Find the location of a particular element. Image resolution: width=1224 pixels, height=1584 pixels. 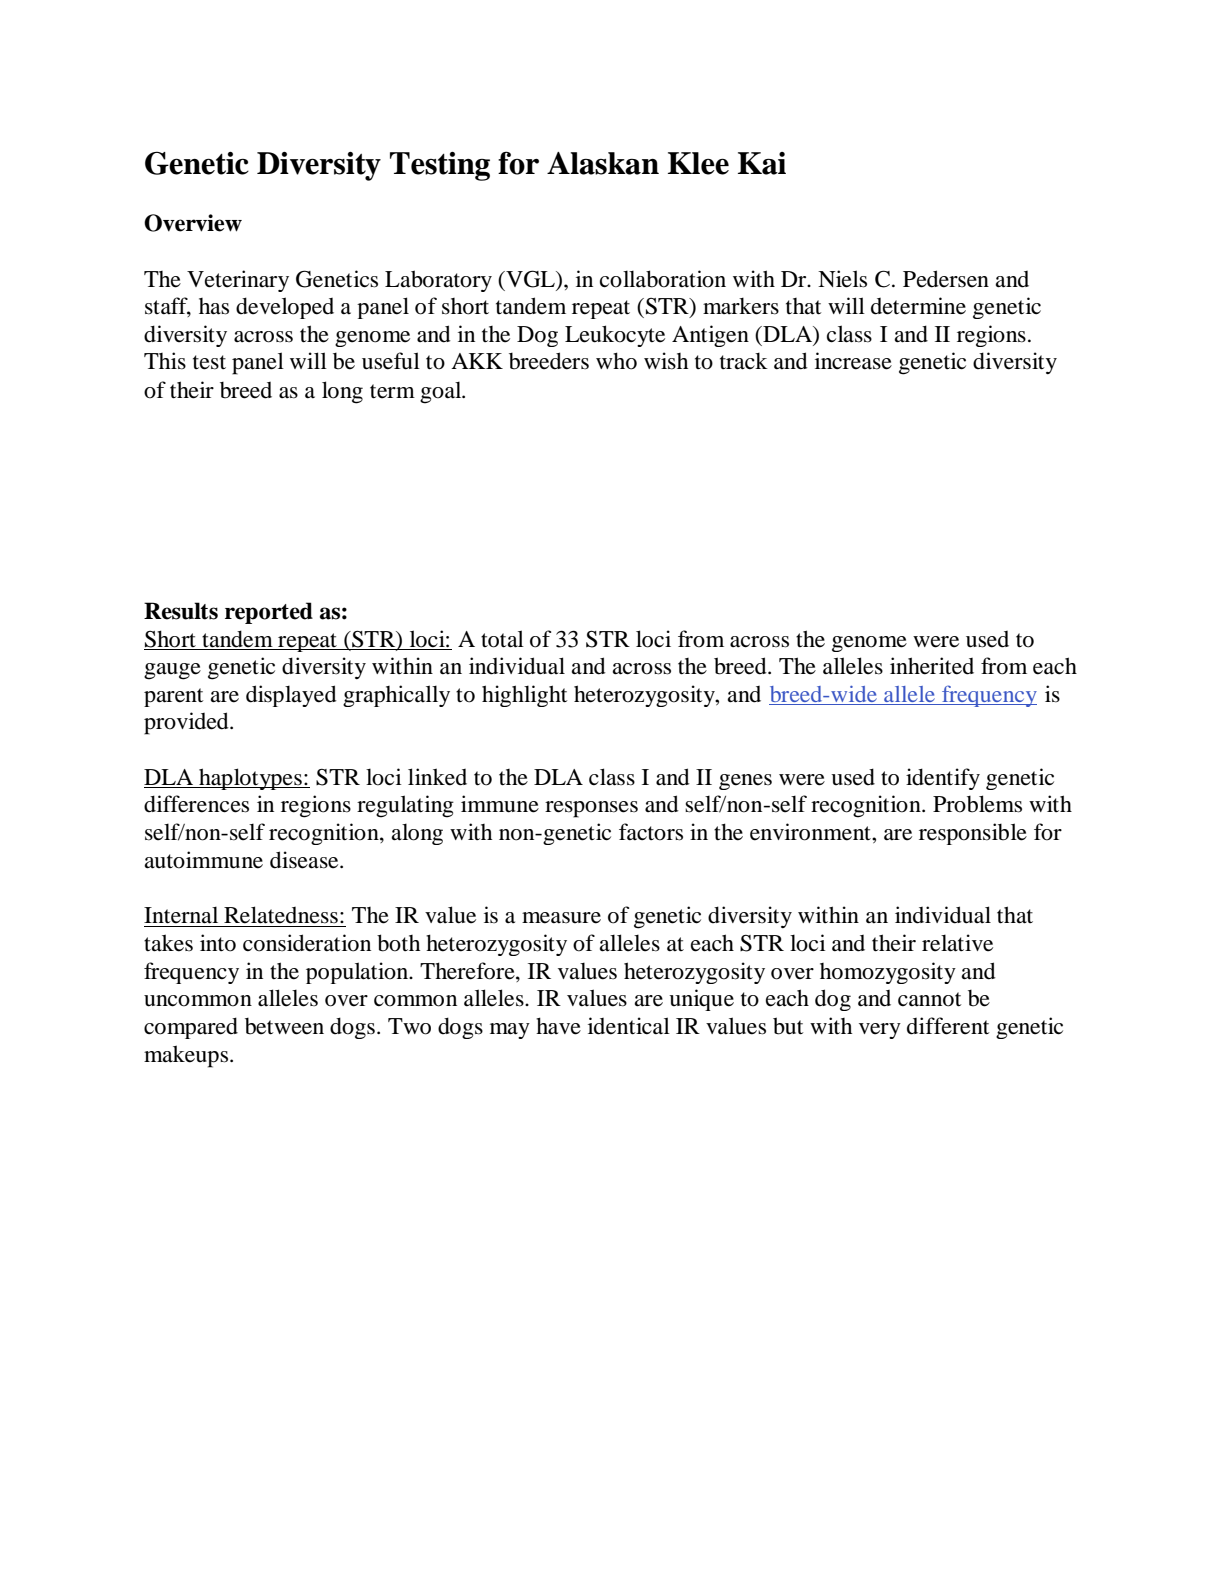

inherited is located at coordinates (932, 666).
